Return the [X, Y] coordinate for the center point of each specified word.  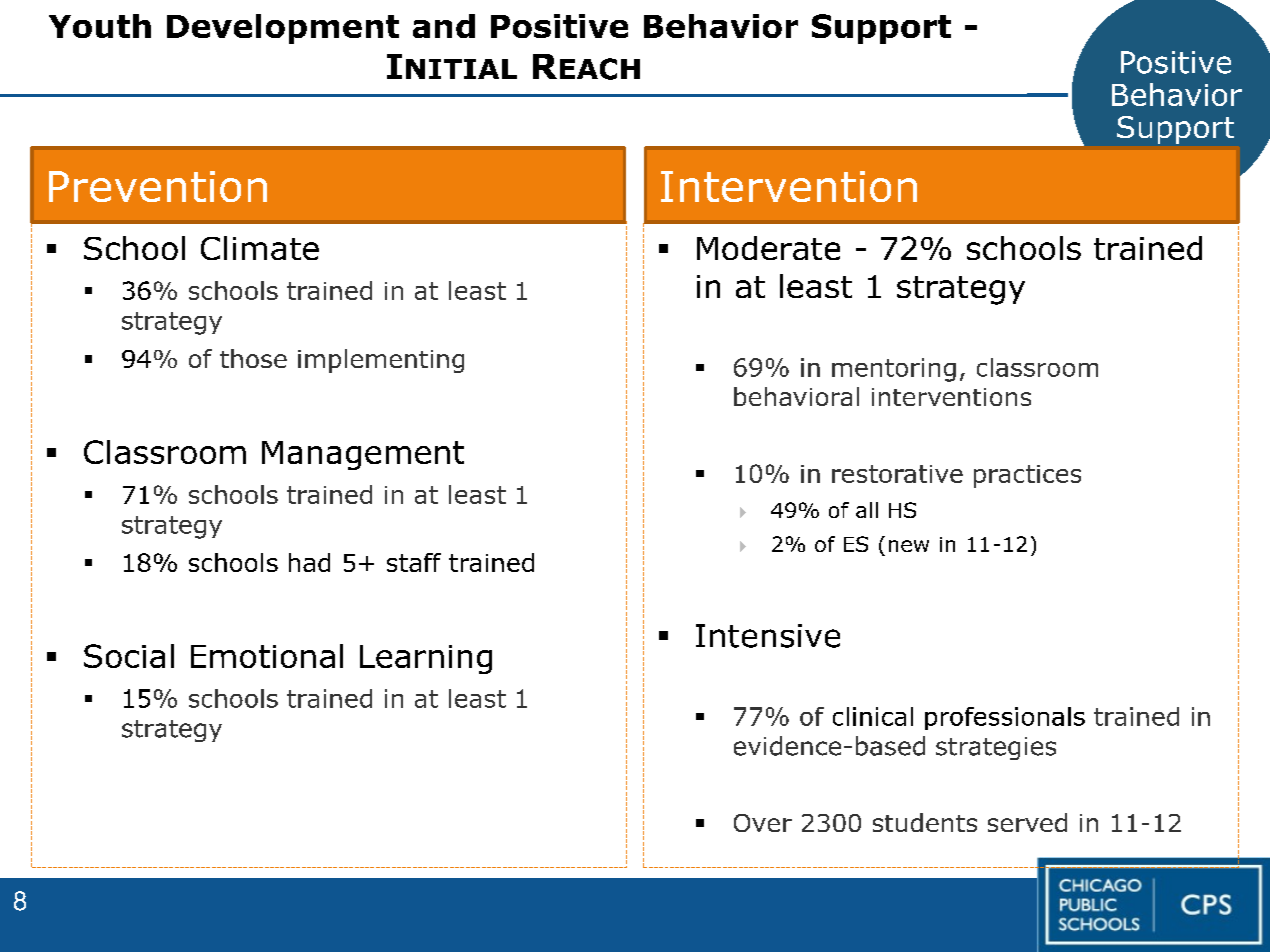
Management [363, 455]
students [925, 822]
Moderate [768, 248]
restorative [897, 474]
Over [763, 823]
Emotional [267, 656]
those [253, 358]
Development [283, 29]
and [444, 26]
